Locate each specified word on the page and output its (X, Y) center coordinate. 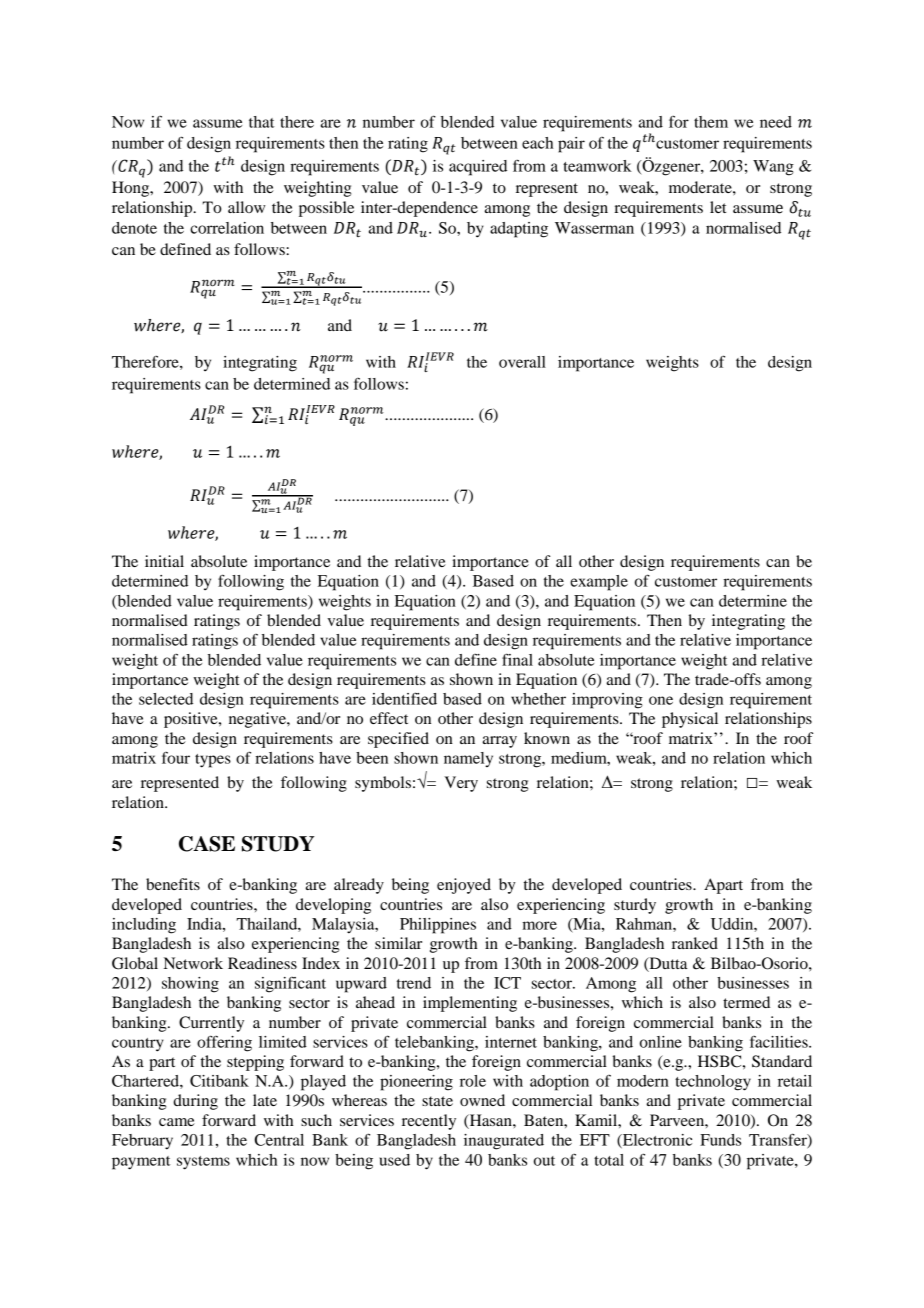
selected (166, 699)
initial (164, 561)
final (517, 659)
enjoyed (464, 886)
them (711, 122)
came (177, 1122)
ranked (695, 943)
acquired (478, 168)
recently (429, 1122)
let (718, 207)
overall (522, 362)
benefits (173, 884)
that (261, 122)
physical (690, 720)
